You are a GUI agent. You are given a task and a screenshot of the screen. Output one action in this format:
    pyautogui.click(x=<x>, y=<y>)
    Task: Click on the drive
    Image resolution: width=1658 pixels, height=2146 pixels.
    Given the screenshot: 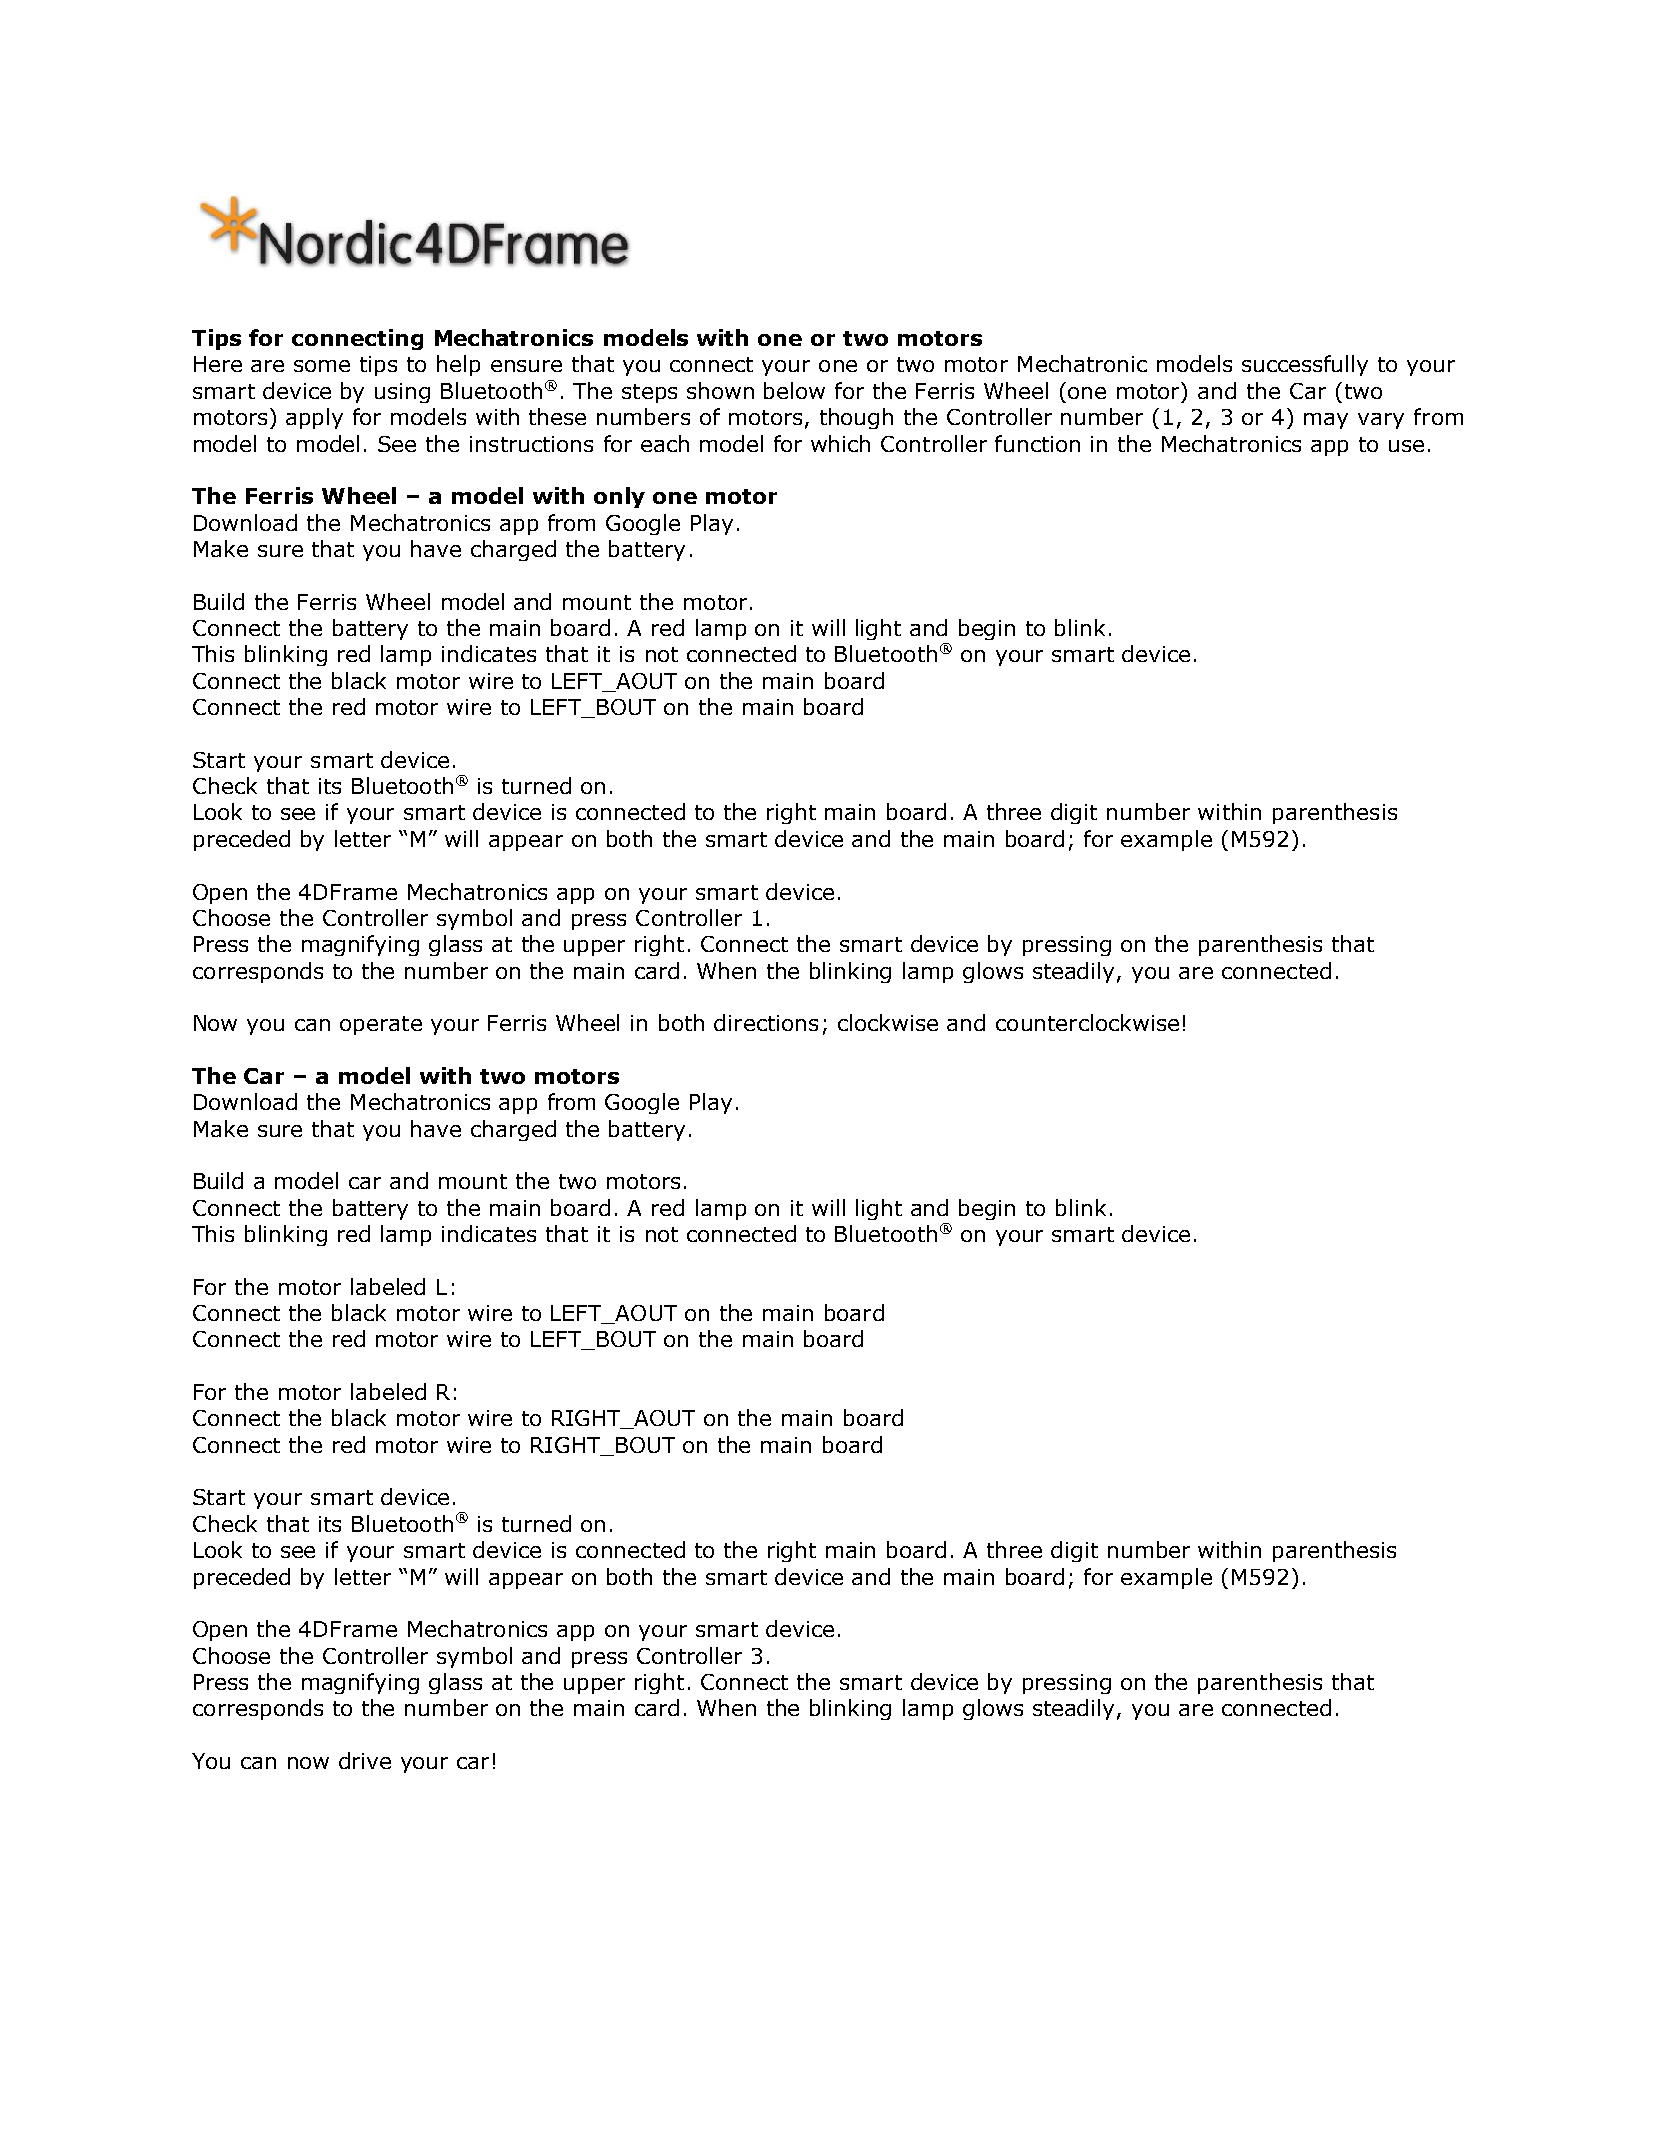 What is the action you would take?
    pyautogui.click(x=365, y=1760)
